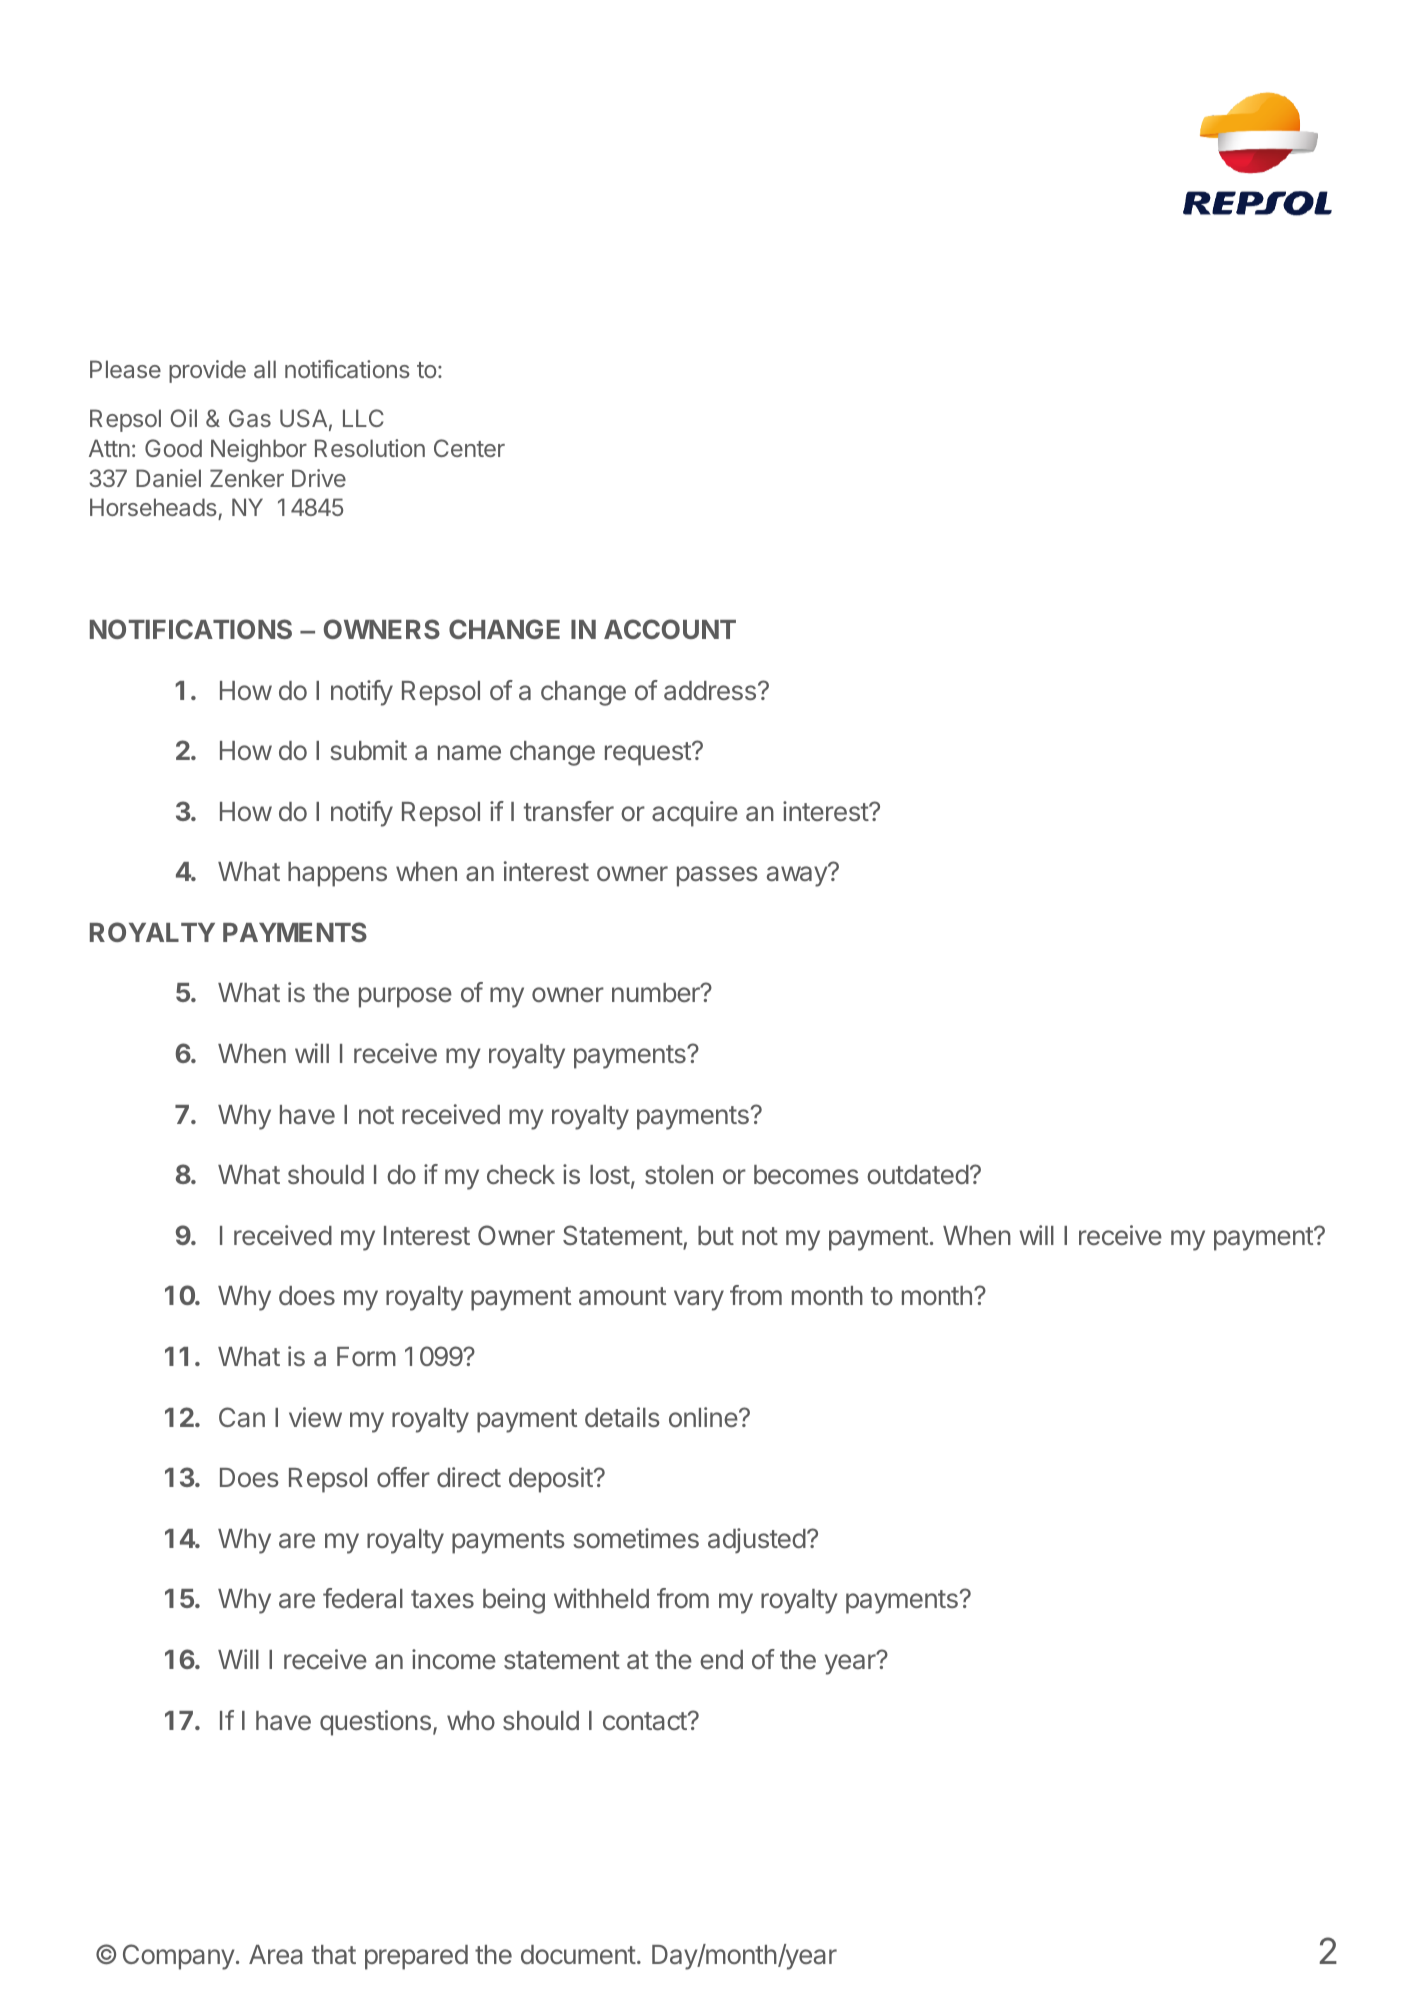 The width and height of the screenshot is (1426, 2016). What do you see at coordinates (670, 629) in the screenshot?
I see `ACCOUNT` at bounding box center [670, 629].
